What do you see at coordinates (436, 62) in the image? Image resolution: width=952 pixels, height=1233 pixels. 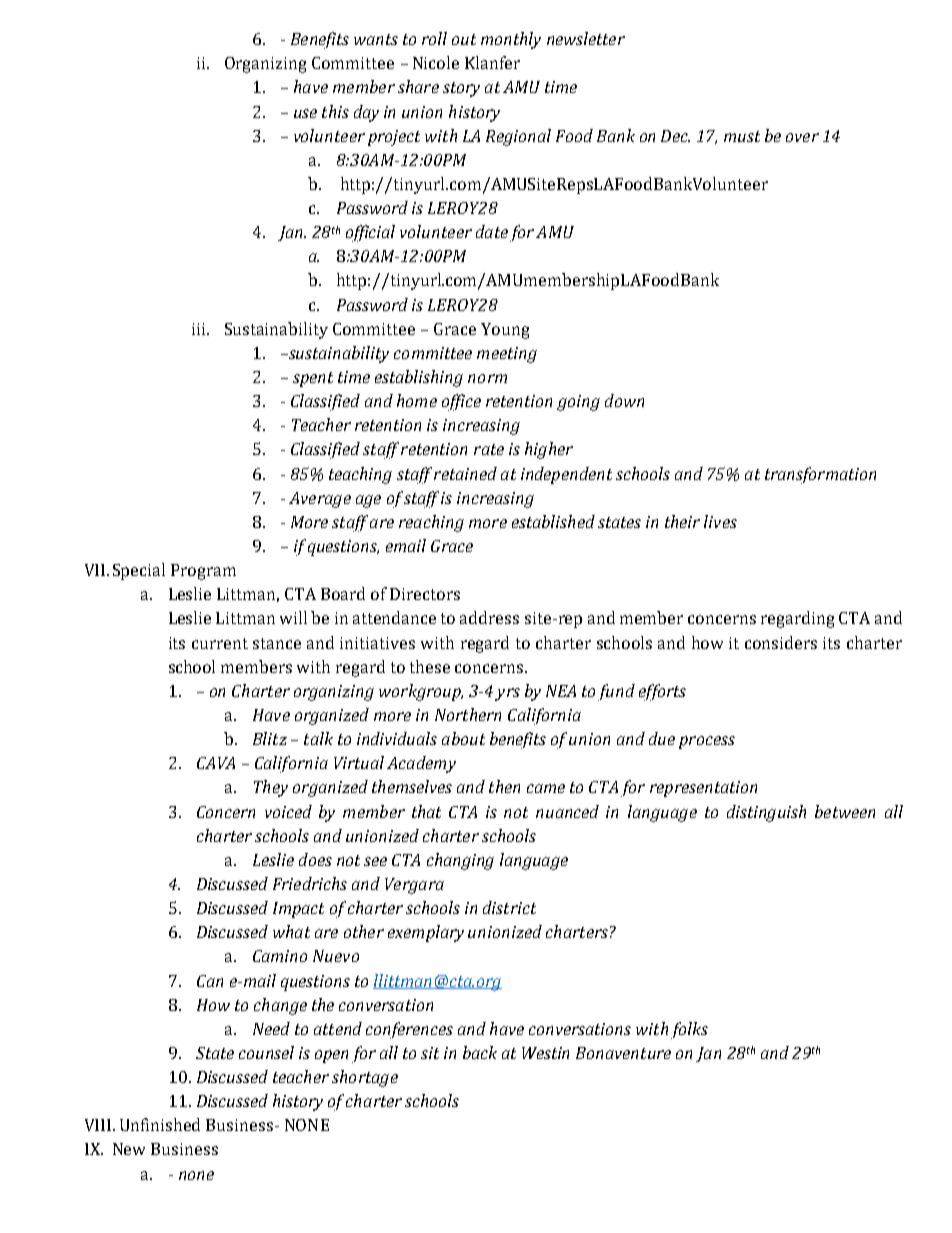 I see `Nicole` at bounding box center [436, 62].
